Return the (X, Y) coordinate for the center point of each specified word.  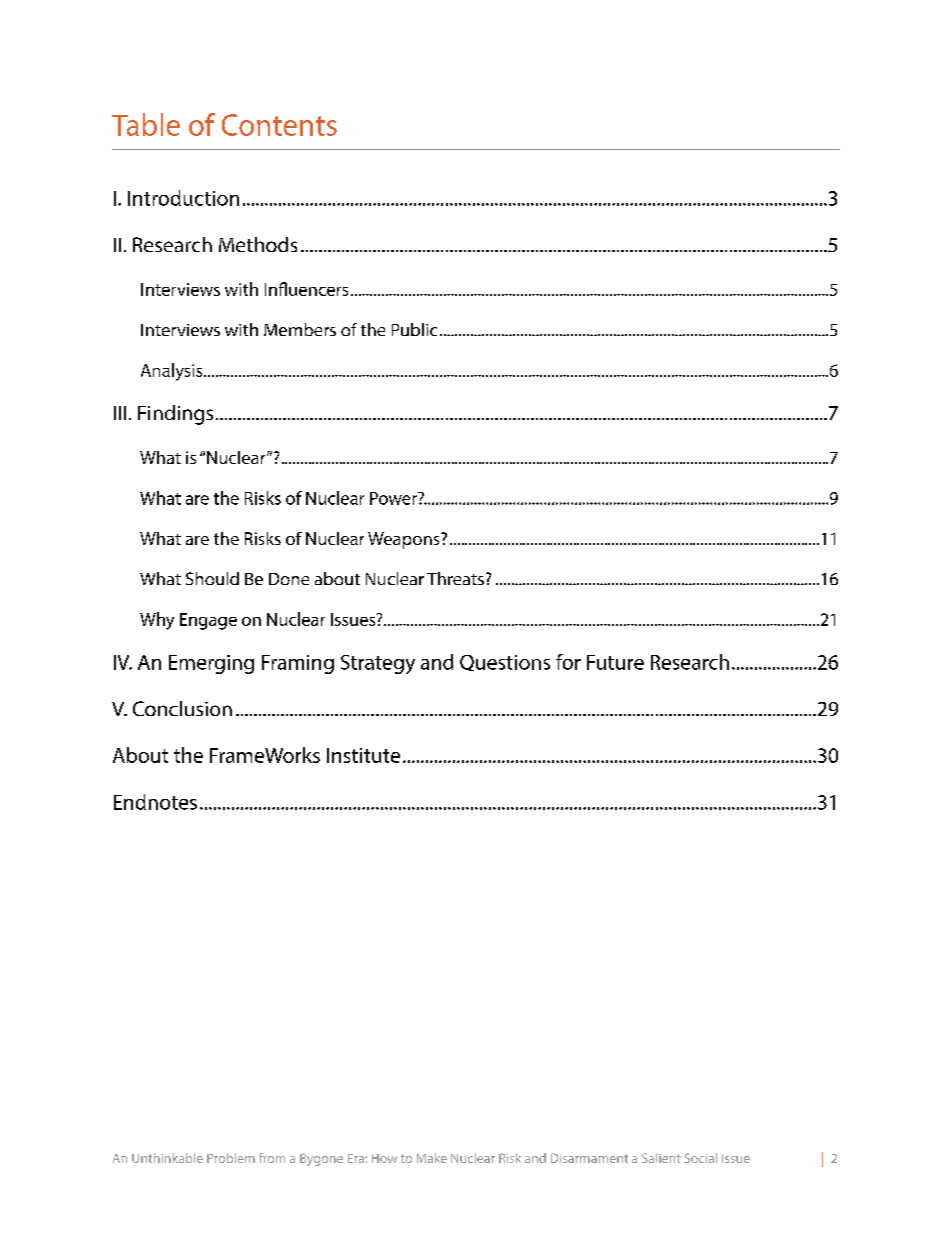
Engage (208, 621)
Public (414, 329)
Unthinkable (167, 1158)
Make (432, 1158)
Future (615, 662)
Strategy (378, 664)
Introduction (183, 198)
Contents (279, 125)
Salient (661, 1158)
